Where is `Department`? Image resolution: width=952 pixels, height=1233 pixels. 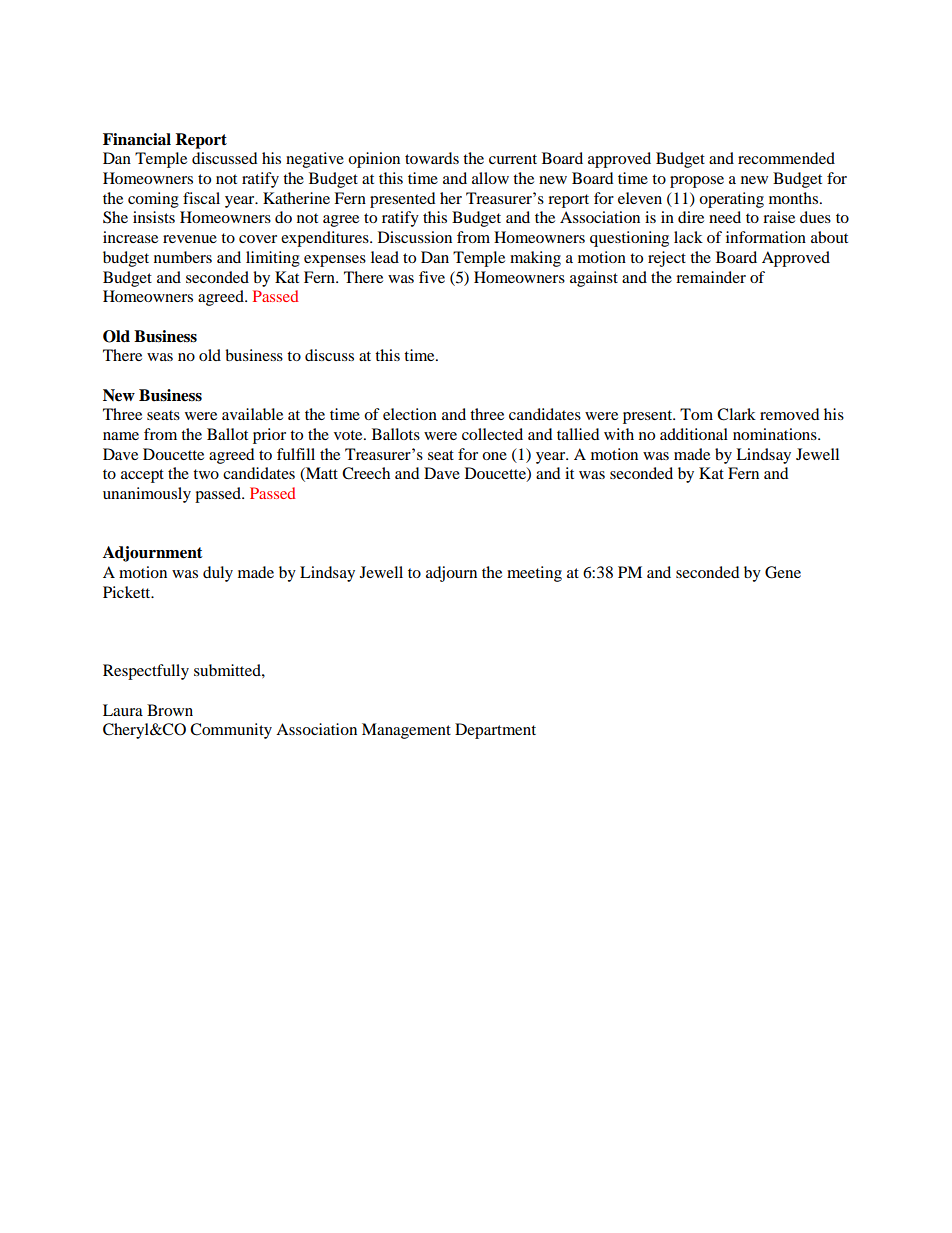
Department is located at coordinates (495, 731).
